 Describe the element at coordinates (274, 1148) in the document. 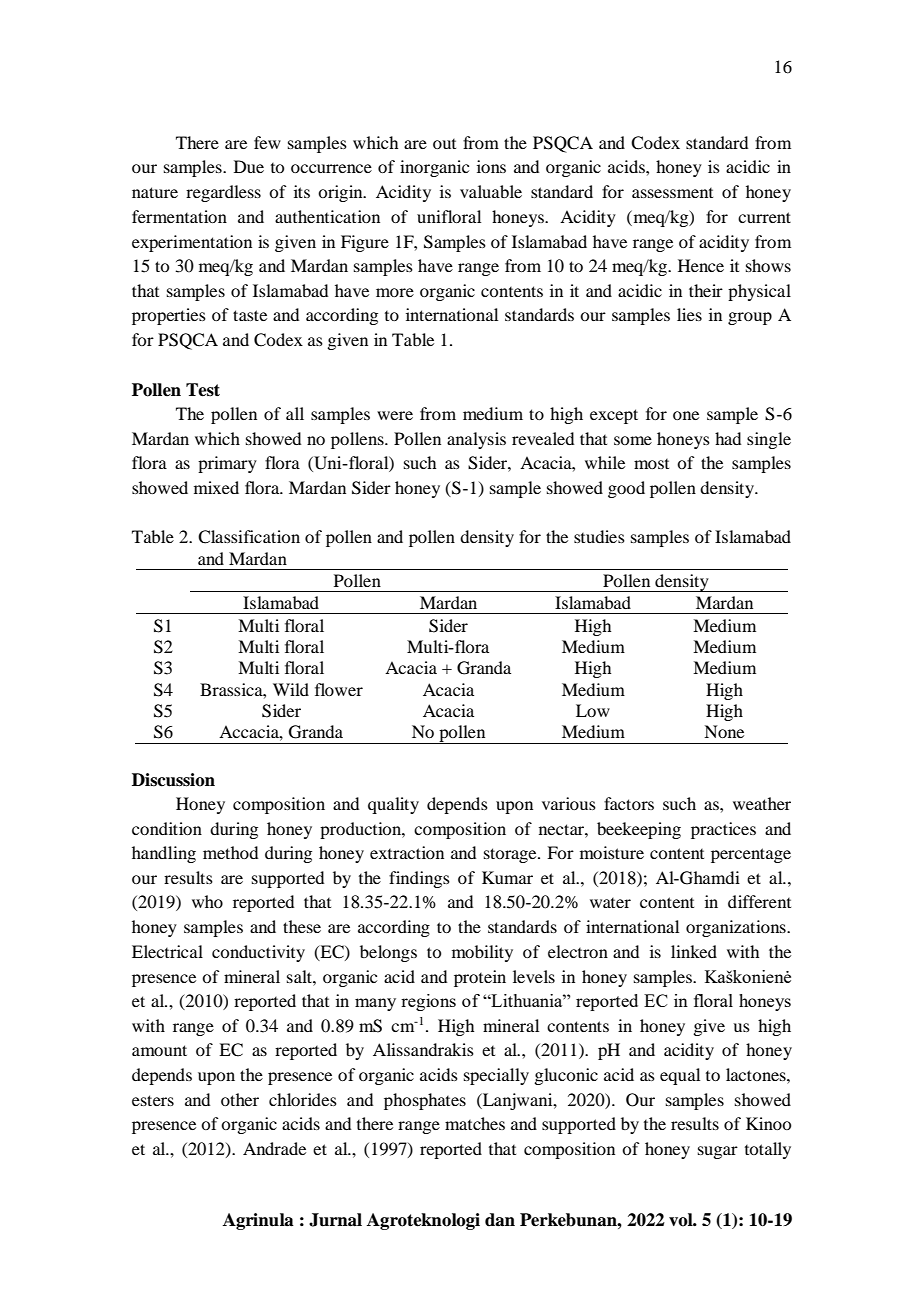

I see `Andrade` at that location.
